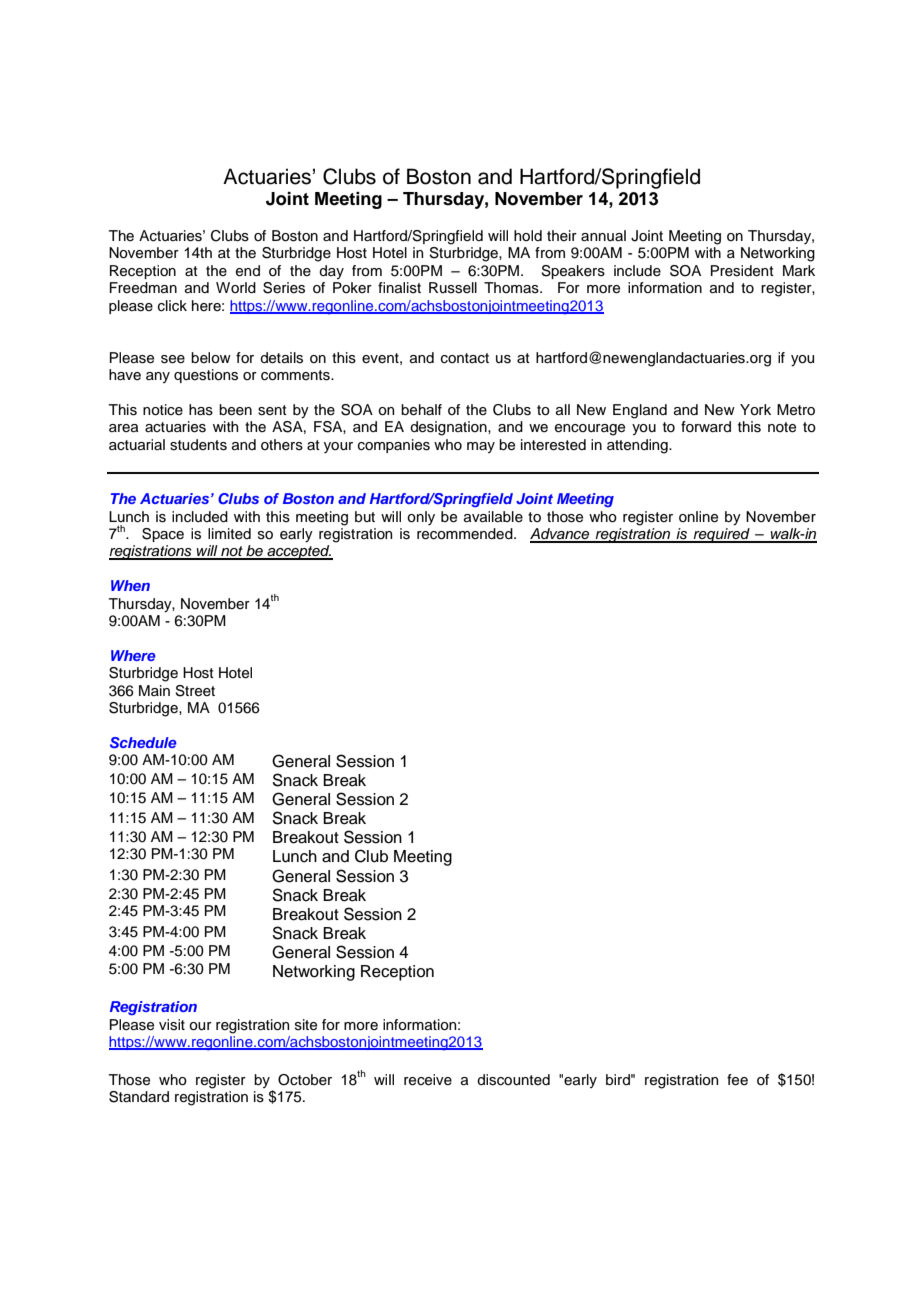  I want to click on recommended, so click(466, 534).
